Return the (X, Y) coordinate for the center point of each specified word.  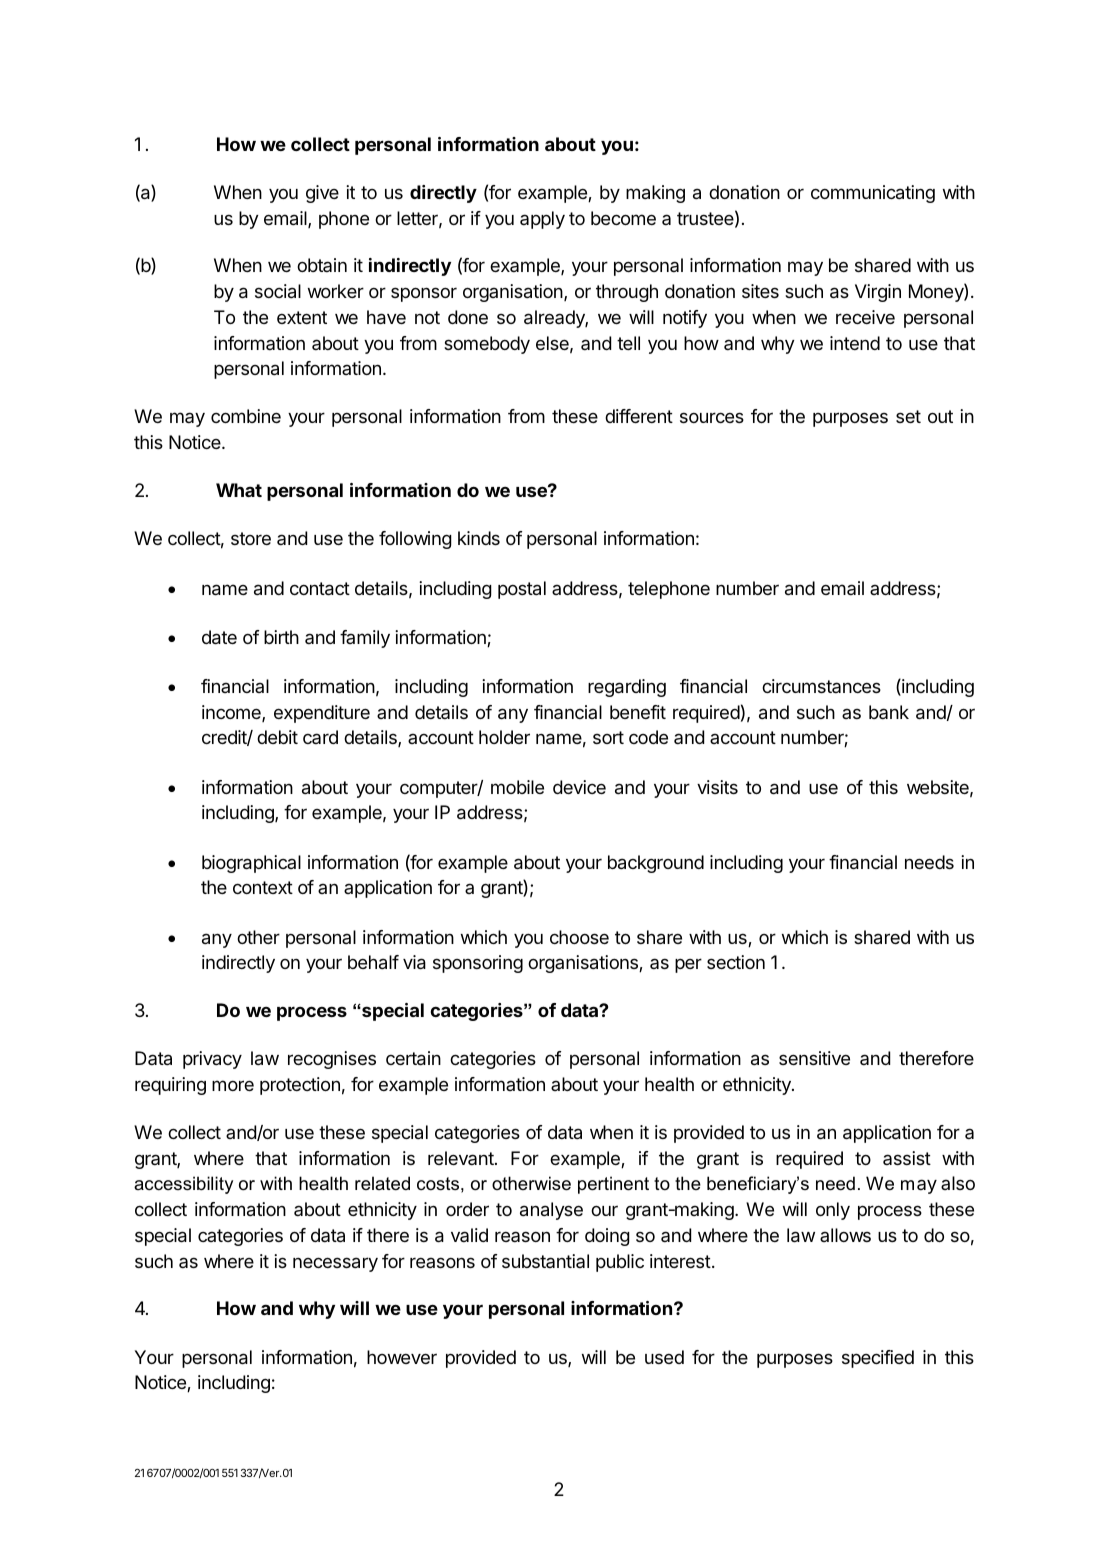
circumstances (821, 686)
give (322, 194)
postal (522, 590)
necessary (335, 1264)
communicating (873, 194)
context (263, 887)
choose (579, 937)
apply (542, 220)
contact (320, 589)
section (736, 962)
